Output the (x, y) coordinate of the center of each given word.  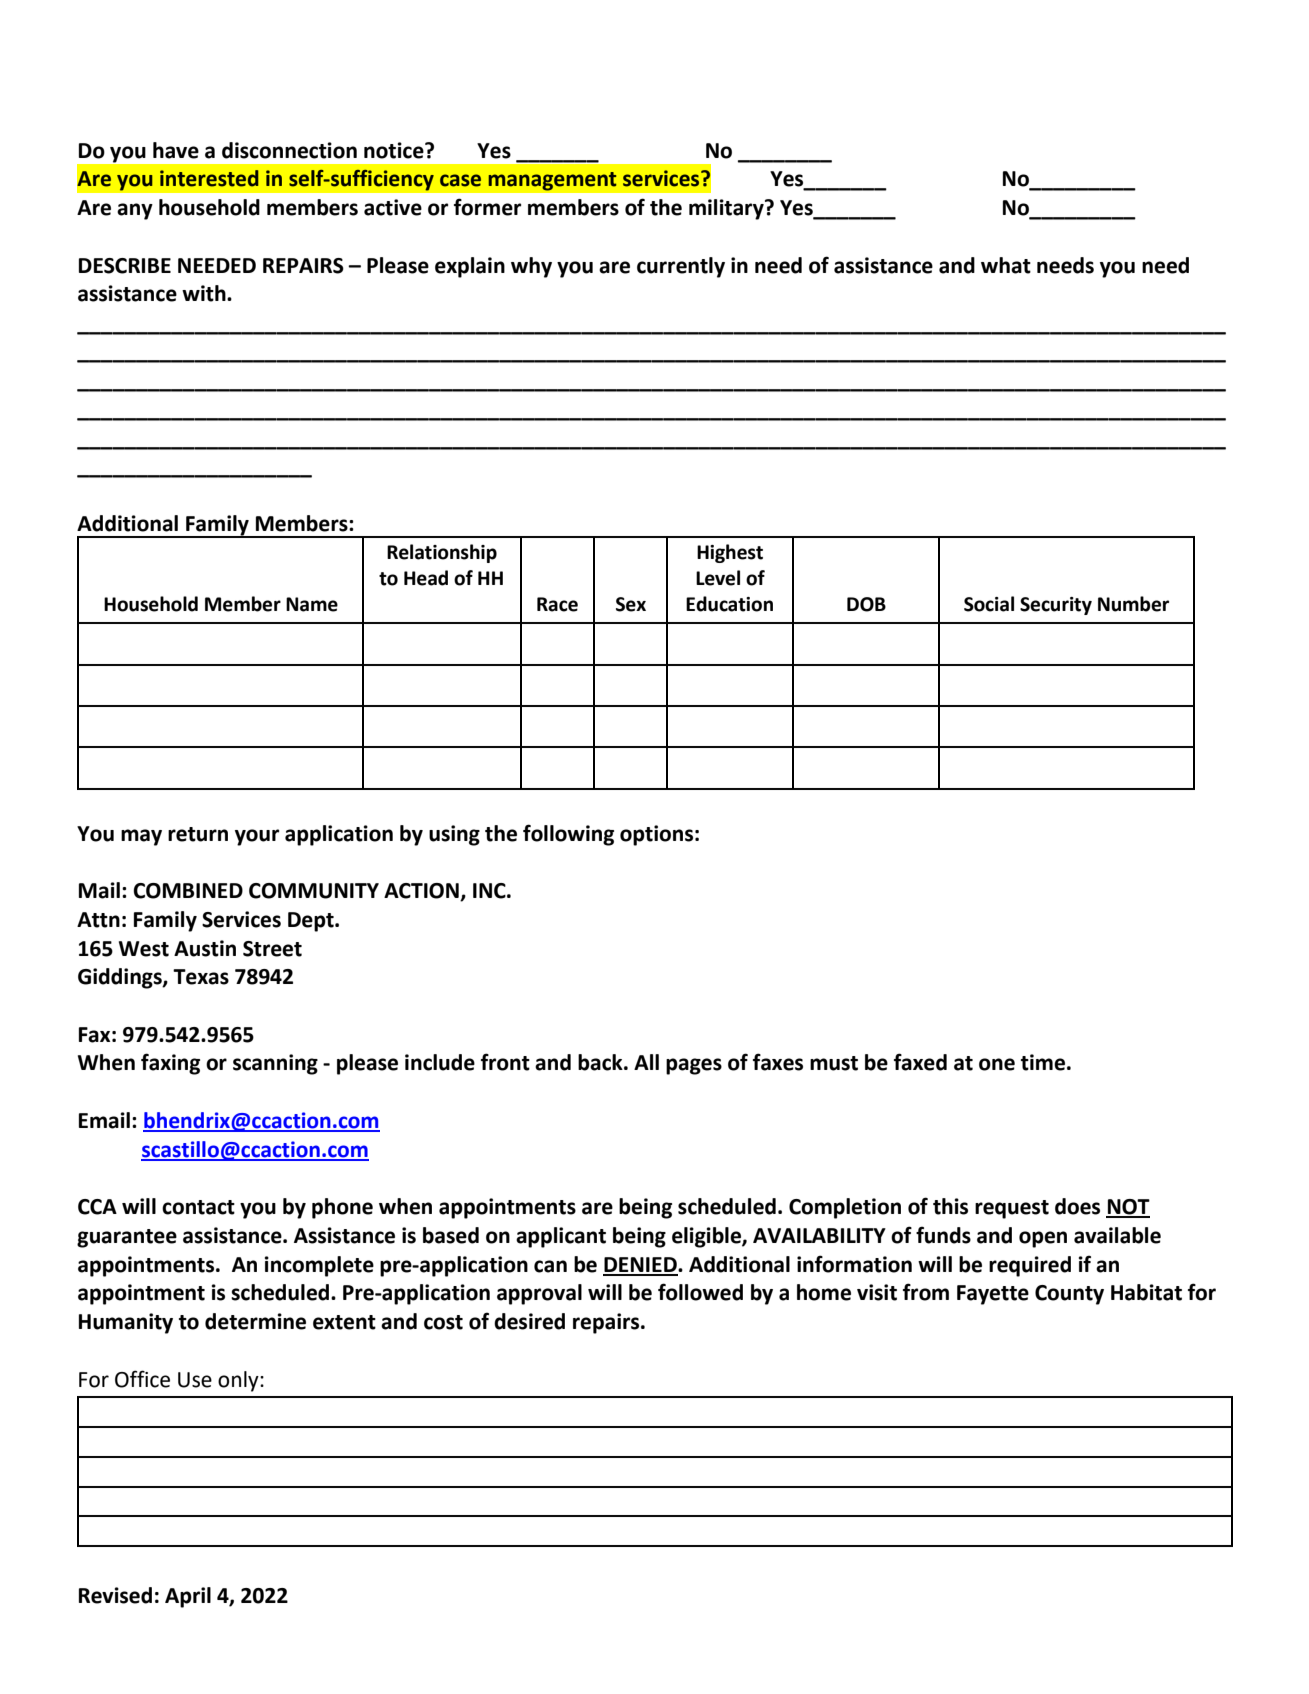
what (1006, 265)
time (1043, 1062)
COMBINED (188, 891)
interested (209, 178)
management (552, 181)
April (188, 1597)
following (568, 835)
